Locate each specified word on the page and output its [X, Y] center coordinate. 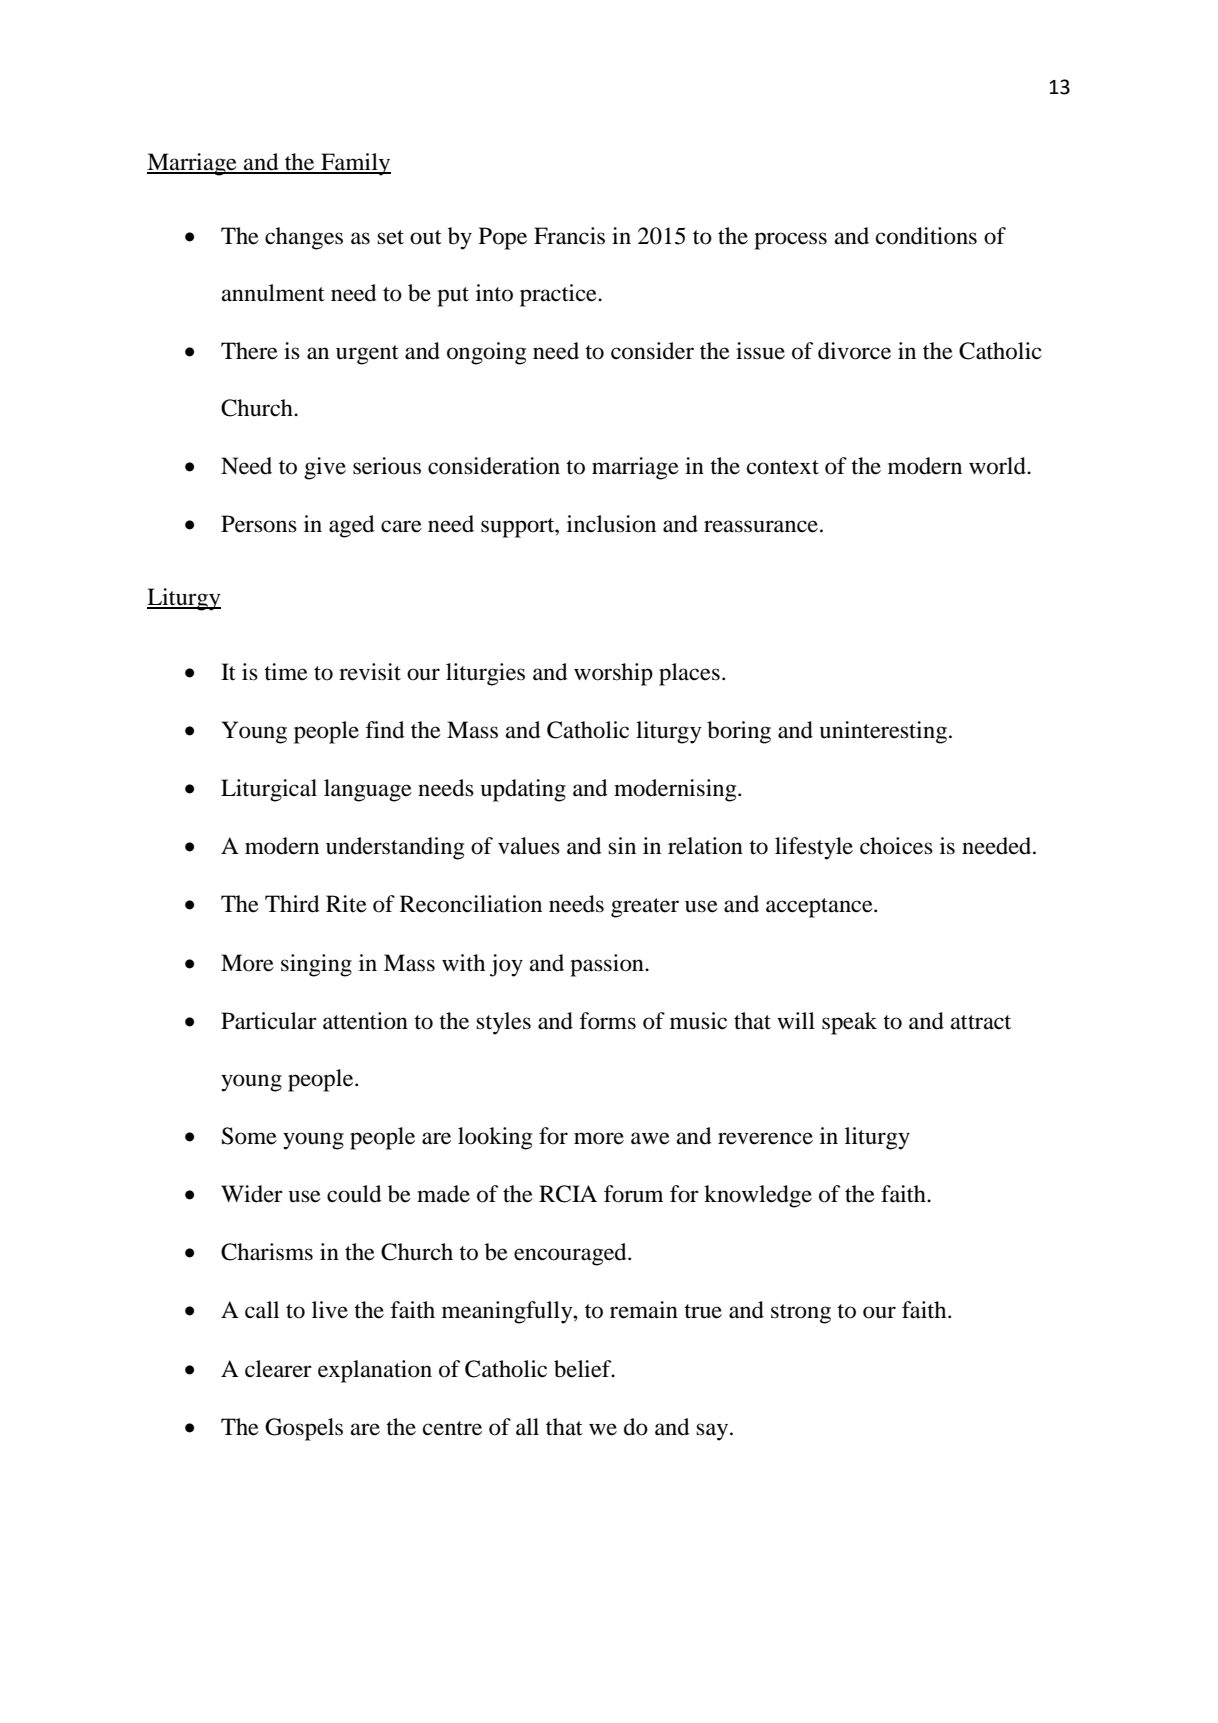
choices [896, 846]
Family [355, 164]
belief [584, 1369]
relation [705, 846]
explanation [375, 1371]
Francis [569, 236]
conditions [926, 236]
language [368, 790]
